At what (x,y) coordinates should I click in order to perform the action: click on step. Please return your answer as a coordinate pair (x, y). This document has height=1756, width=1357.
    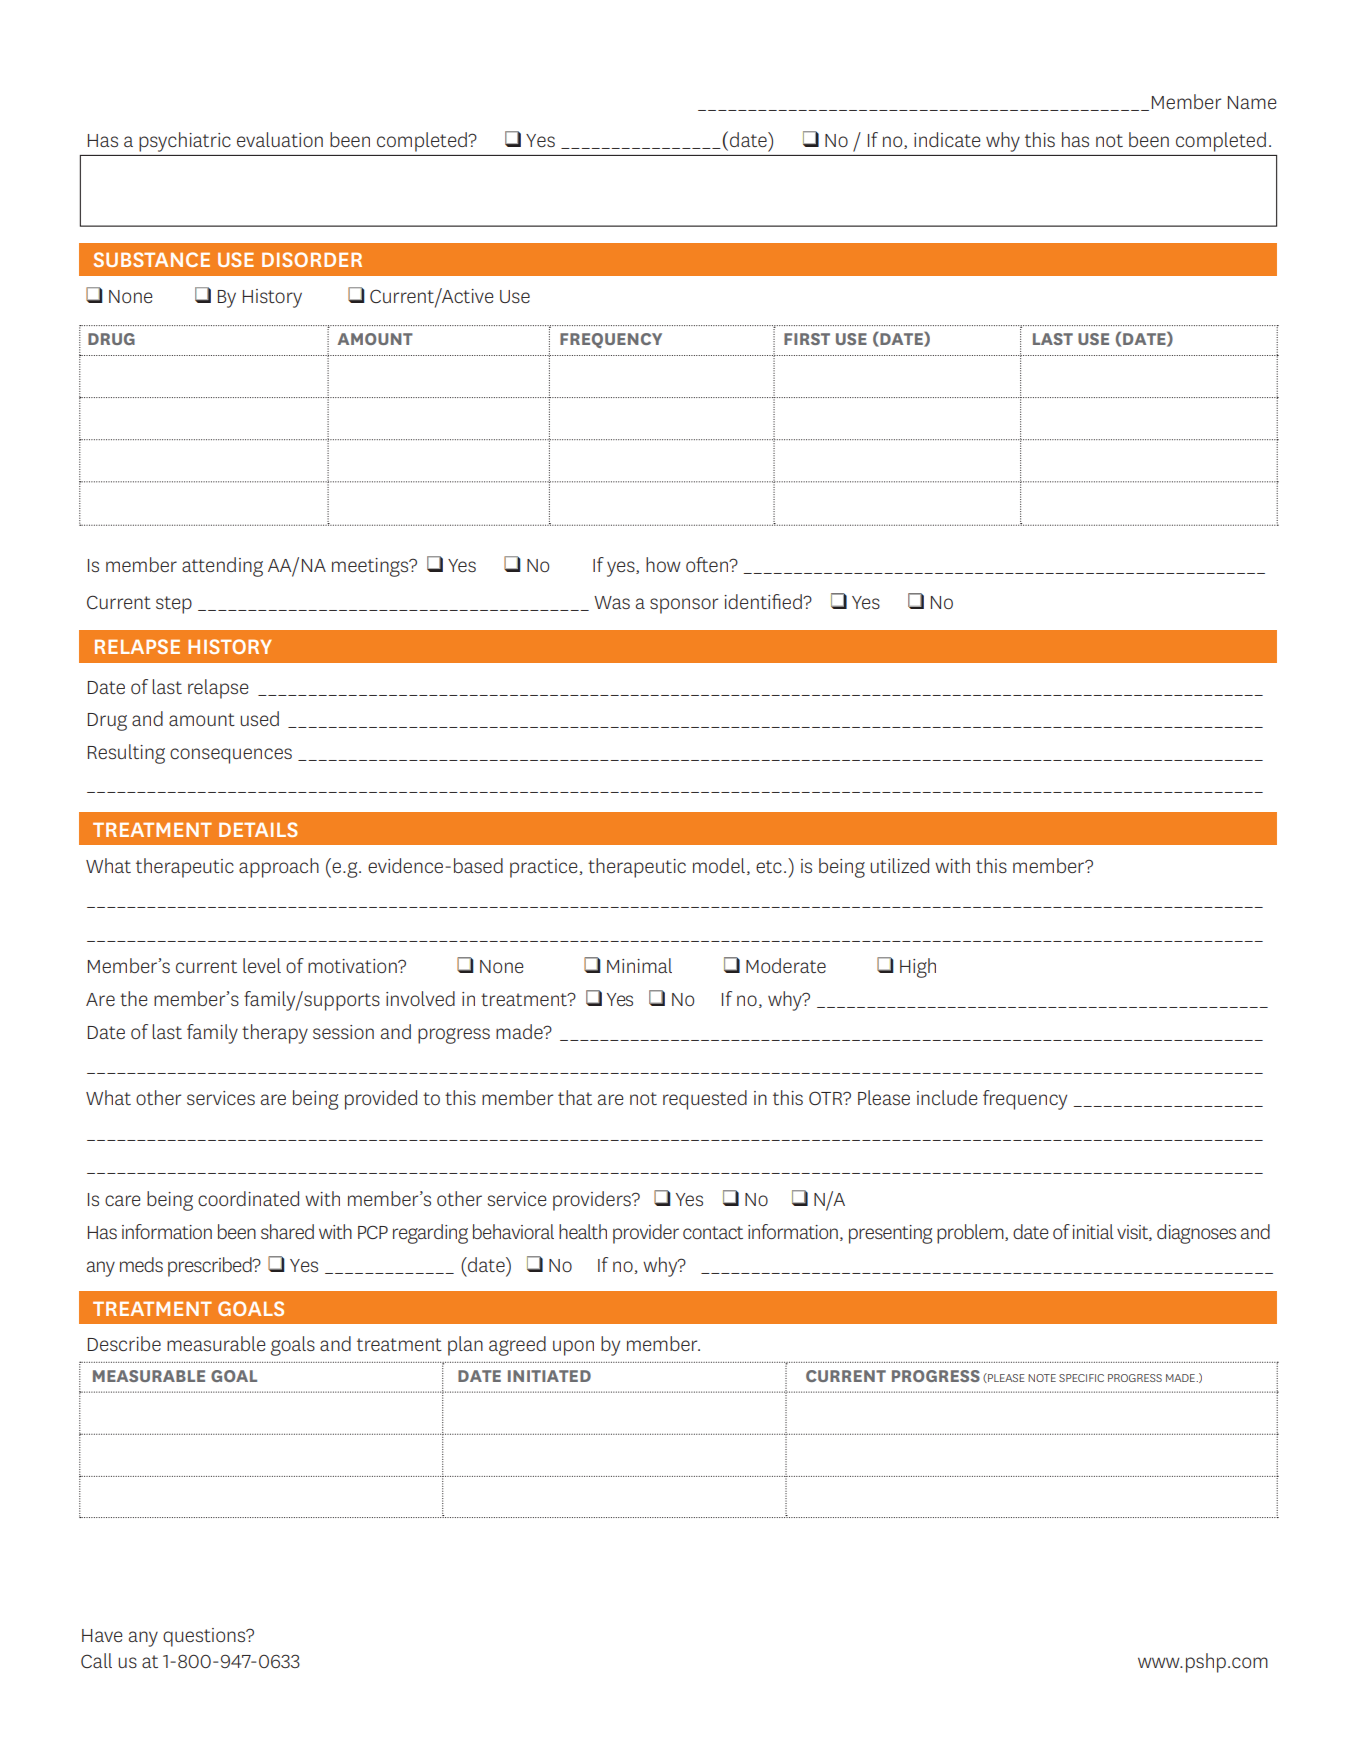
    Looking at the image, I should click on (174, 605).
